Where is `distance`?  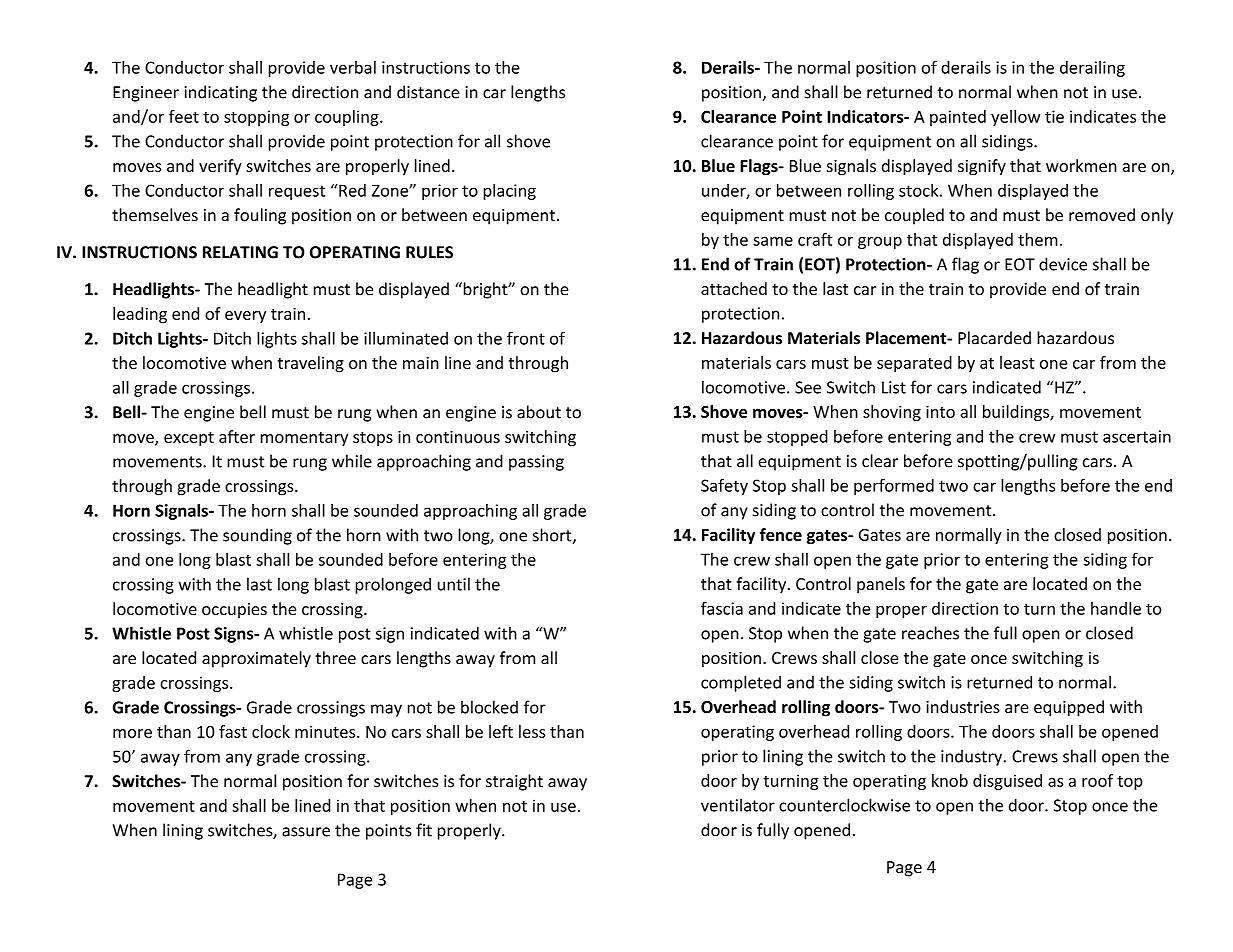 distance is located at coordinates (428, 92).
